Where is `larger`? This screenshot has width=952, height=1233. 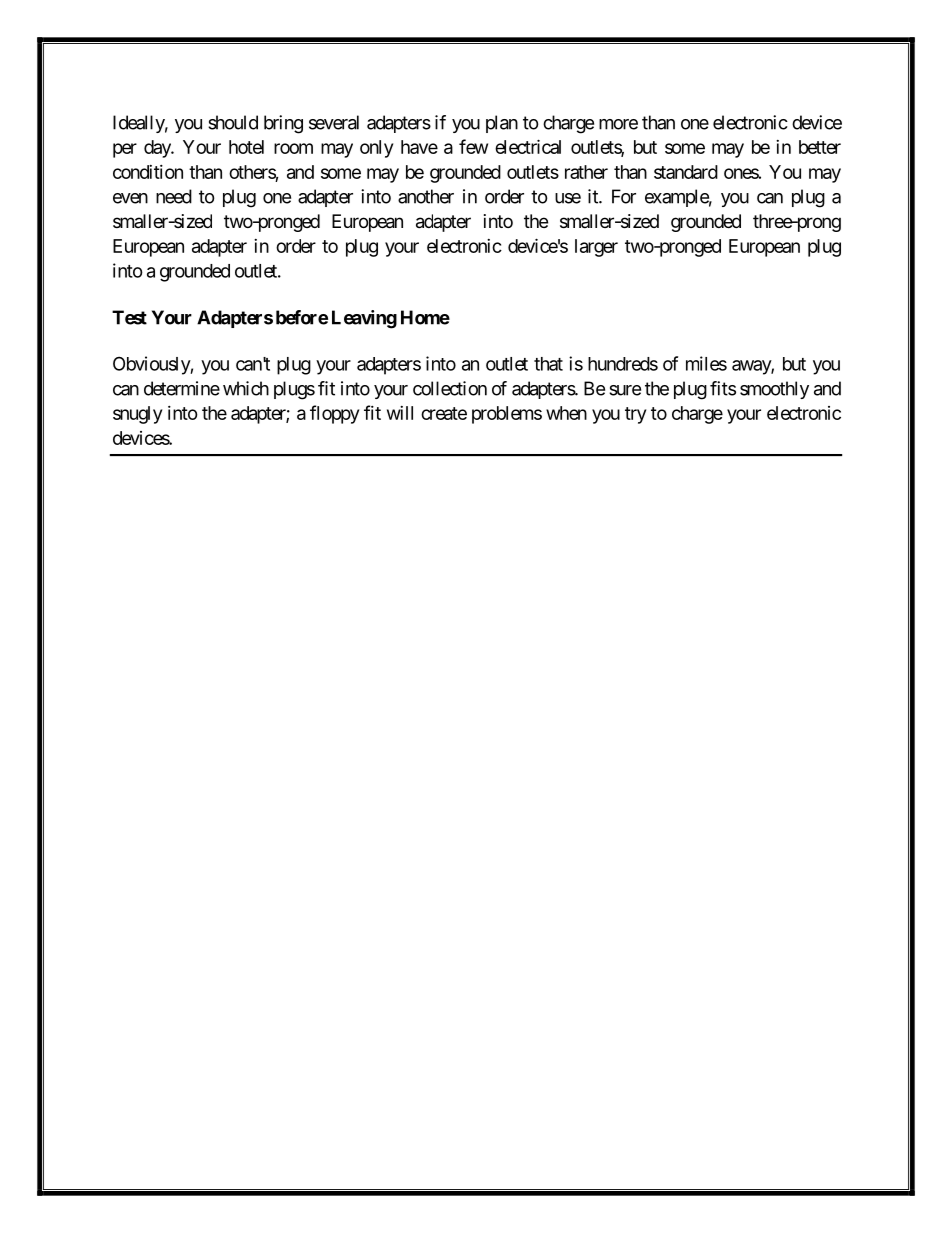
larger is located at coordinates (596, 248).
